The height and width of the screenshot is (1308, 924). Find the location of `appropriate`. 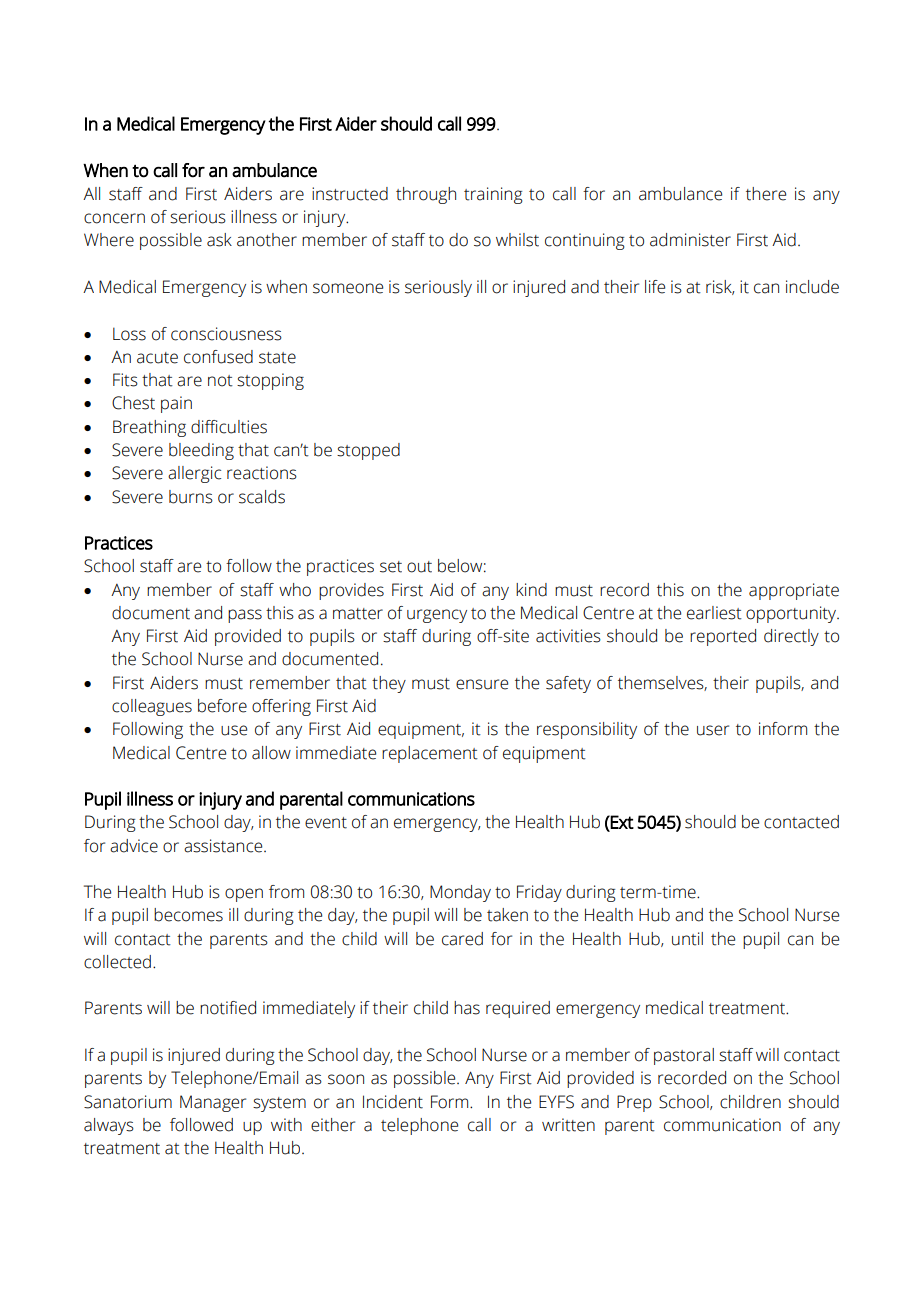

appropriate is located at coordinates (794, 591).
